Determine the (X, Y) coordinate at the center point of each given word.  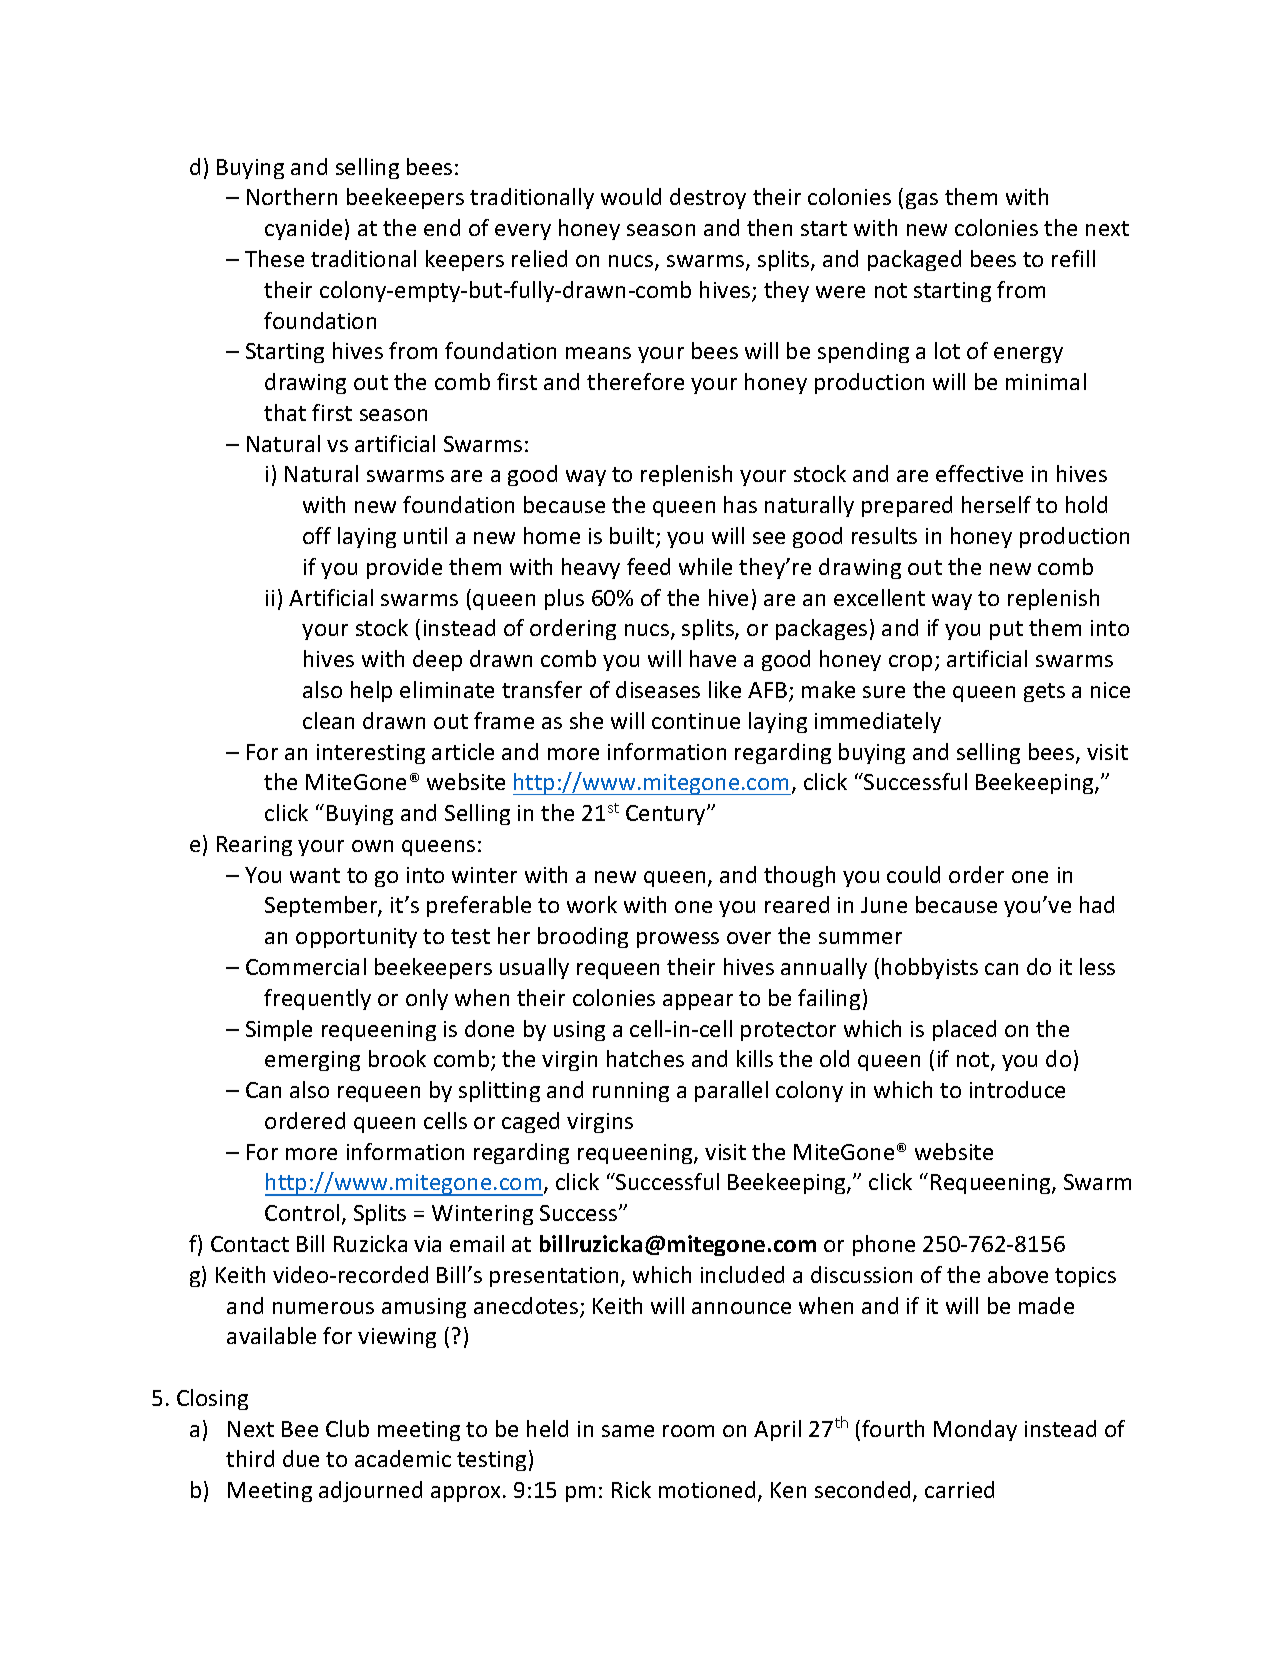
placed (964, 1030)
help (371, 691)
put (1006, 630)
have (713, 658)
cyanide (303, 229)
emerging (312, 1061)
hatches (645, 1058)
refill (1073, 258)
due (301, 1458)
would (631, 196)
